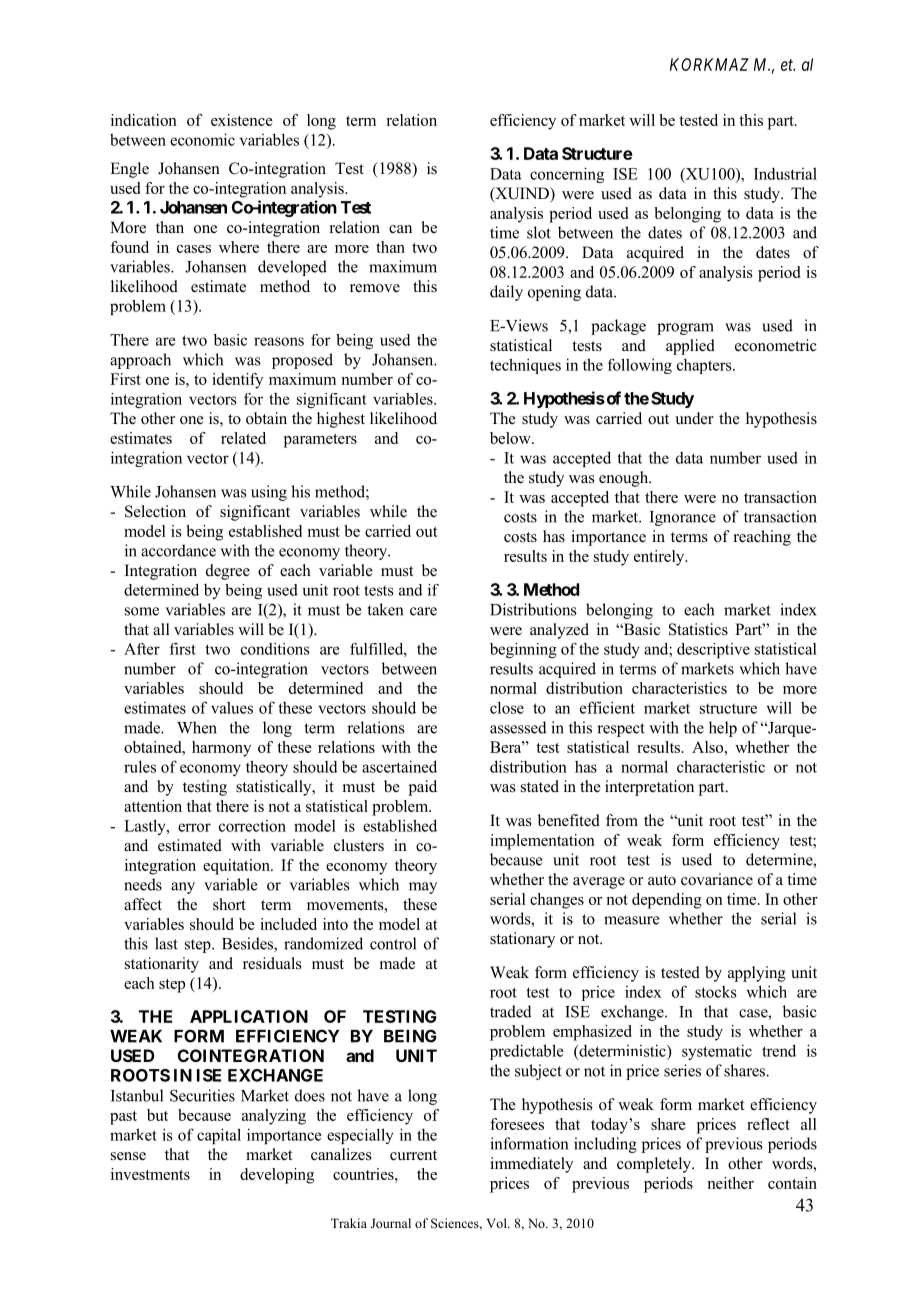 The image size is (924, 1308). Describe the element at coordinates (785, 173) in the screenshot. I see `Industrial` at that location.
